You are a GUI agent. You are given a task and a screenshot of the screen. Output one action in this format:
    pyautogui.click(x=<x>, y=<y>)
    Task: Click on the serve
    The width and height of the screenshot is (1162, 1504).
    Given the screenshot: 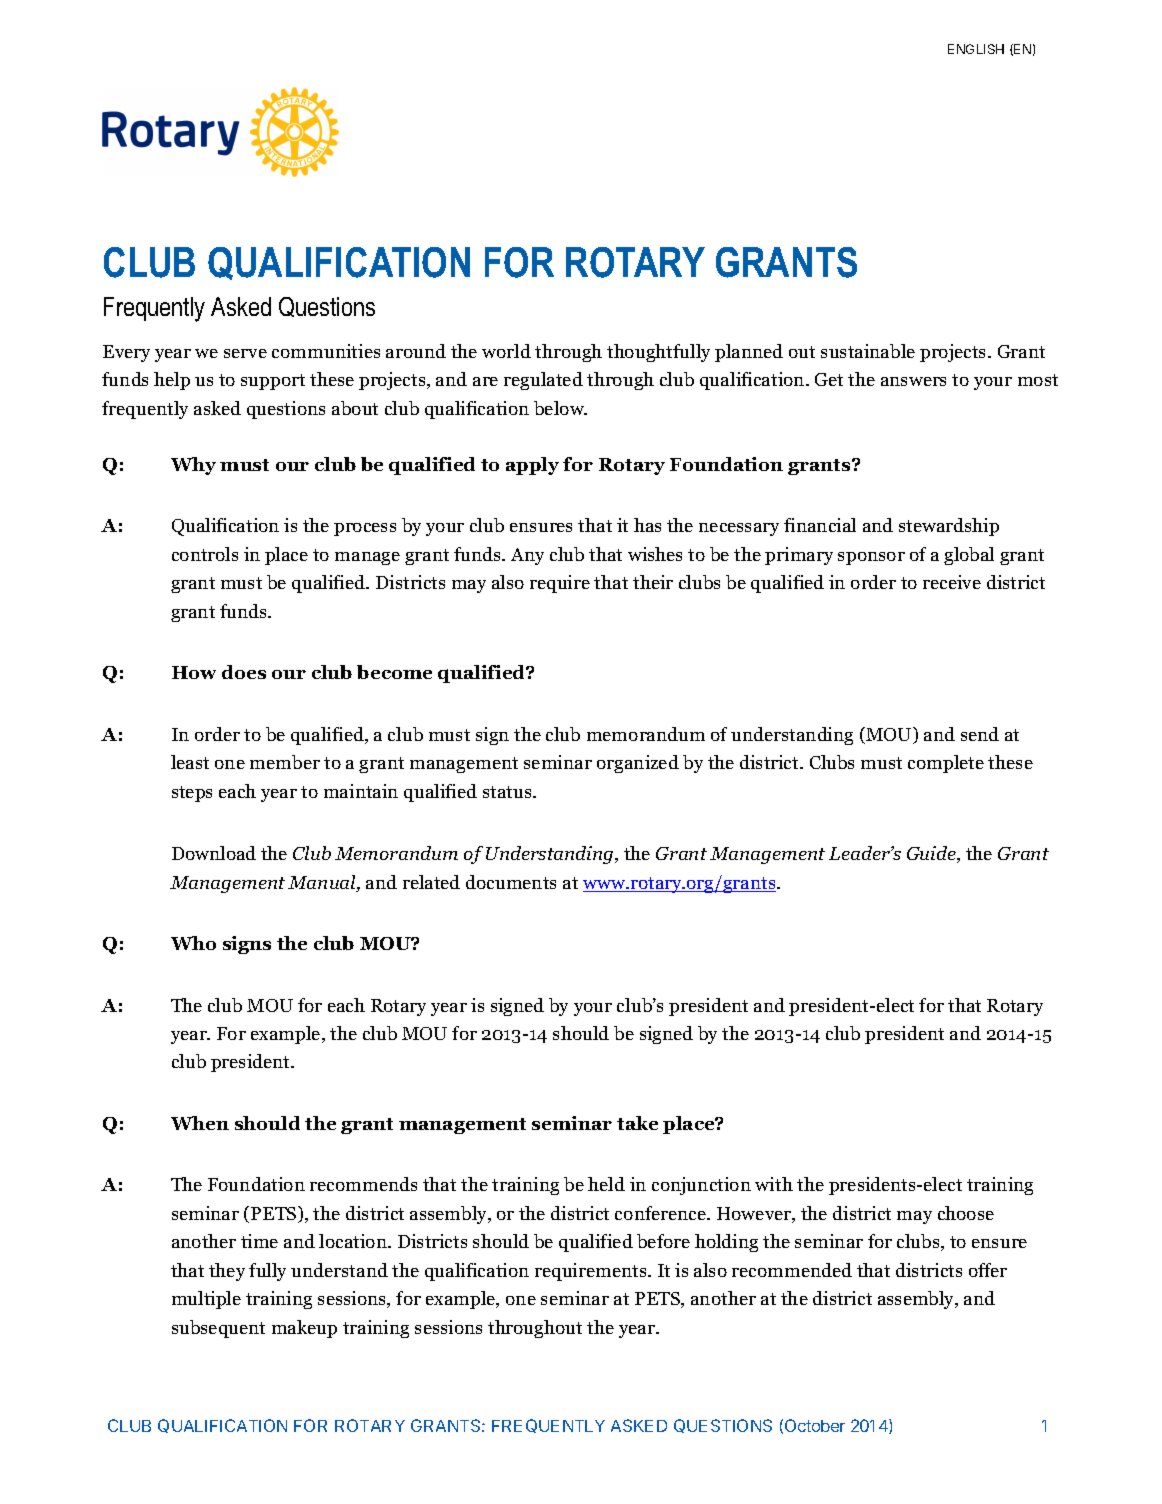 What is the action you would take?
    pyautogui.click(x=245, y=353)
